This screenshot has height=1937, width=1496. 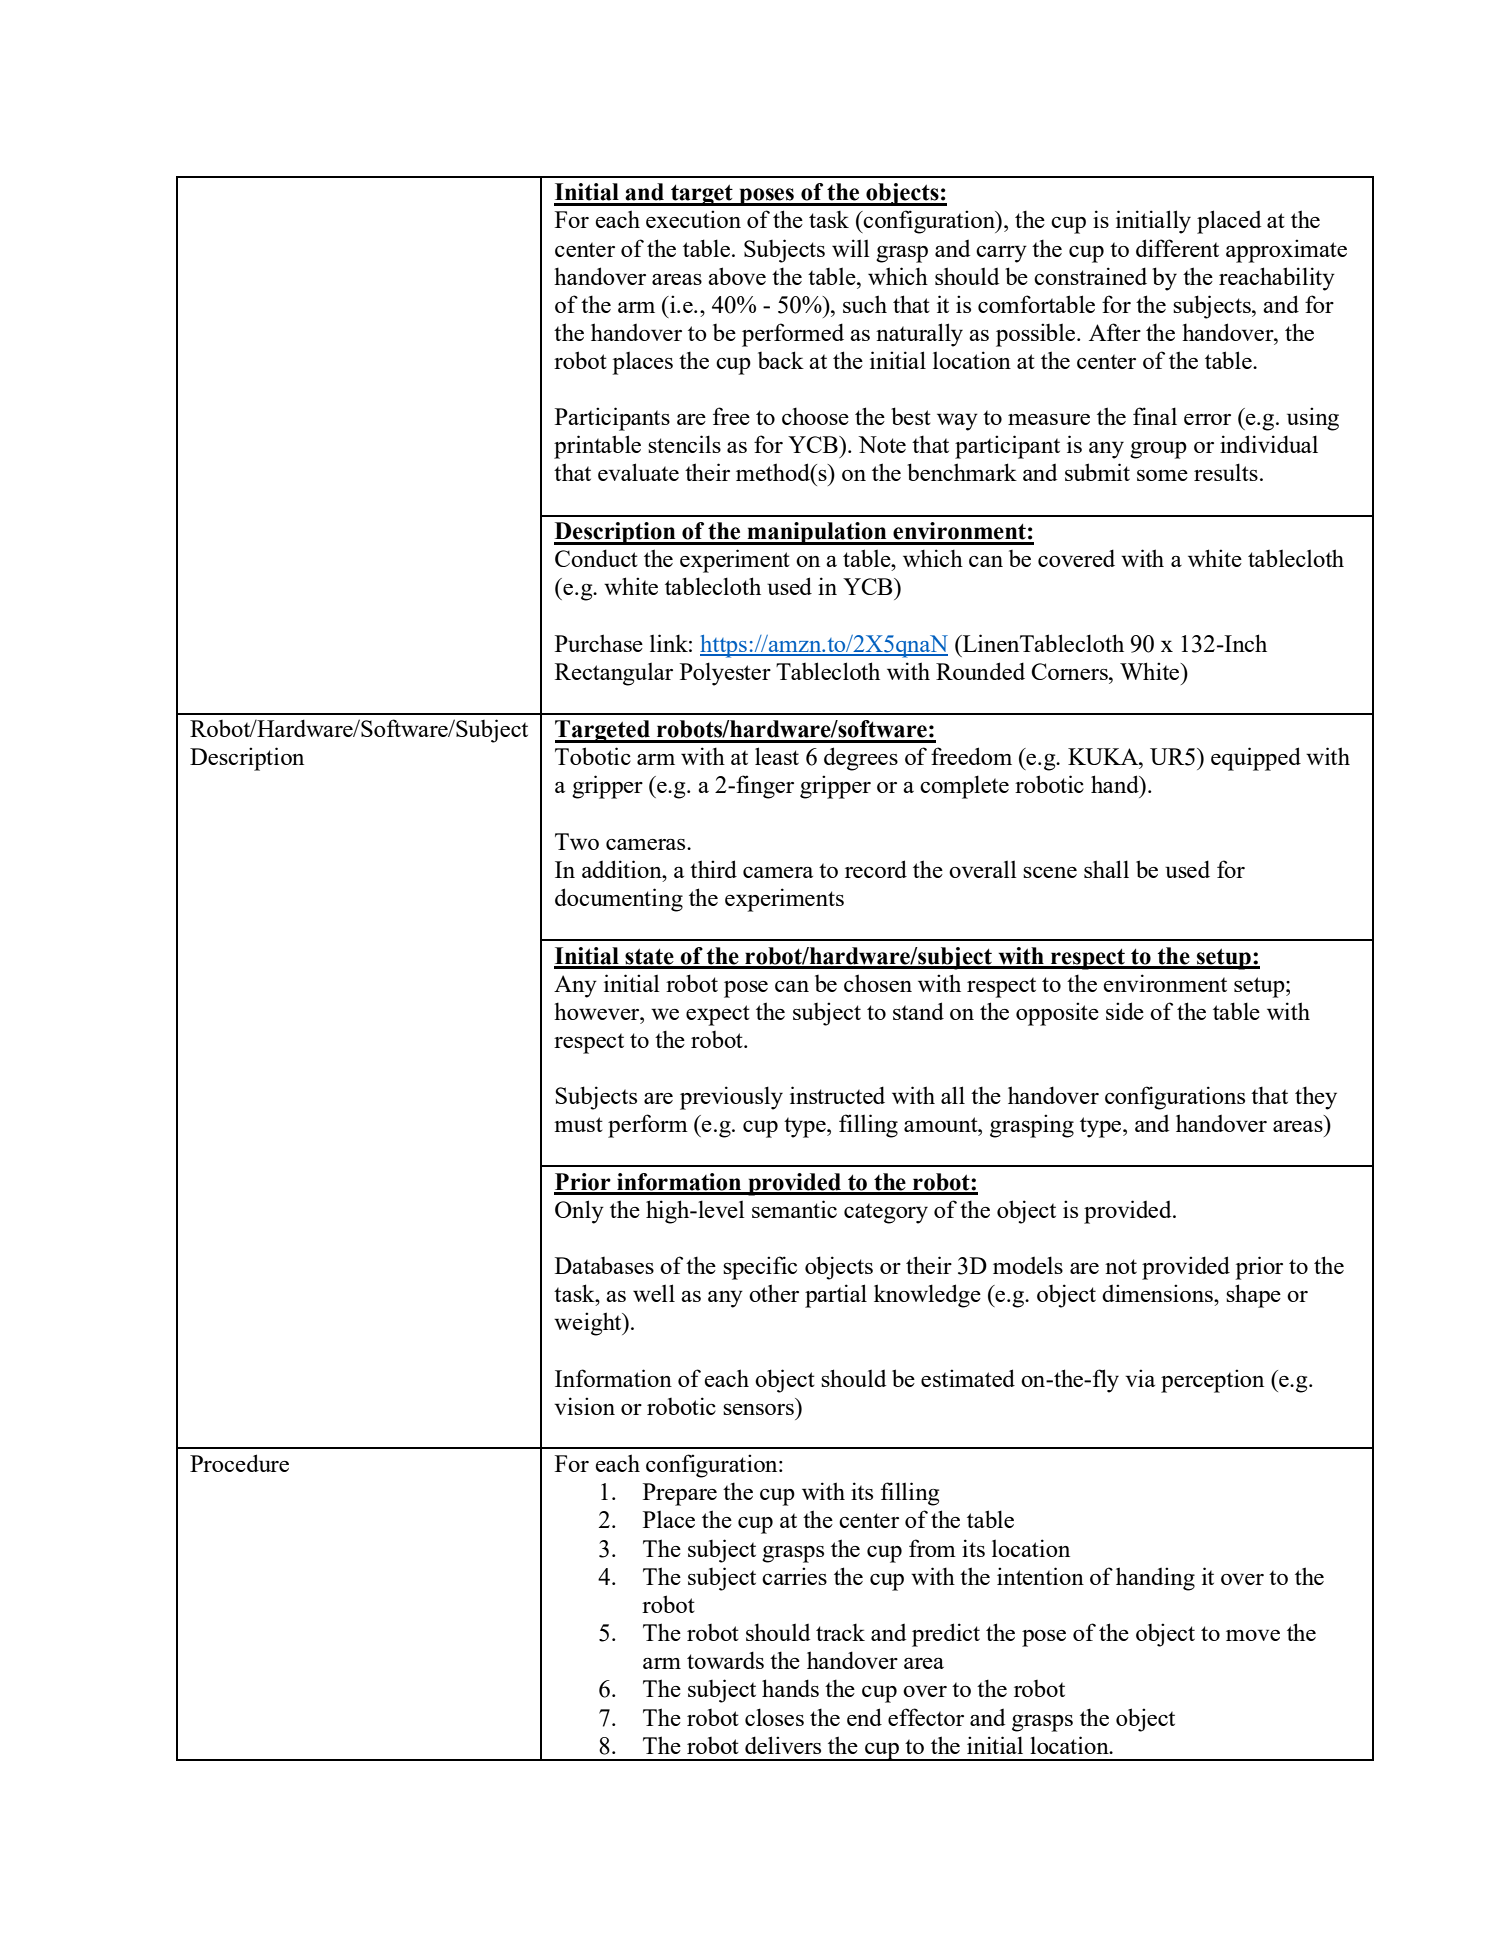 What do you see at coordinates (737, 276) in the screenshot?
I see `above` at bounding box center [737, 276].
